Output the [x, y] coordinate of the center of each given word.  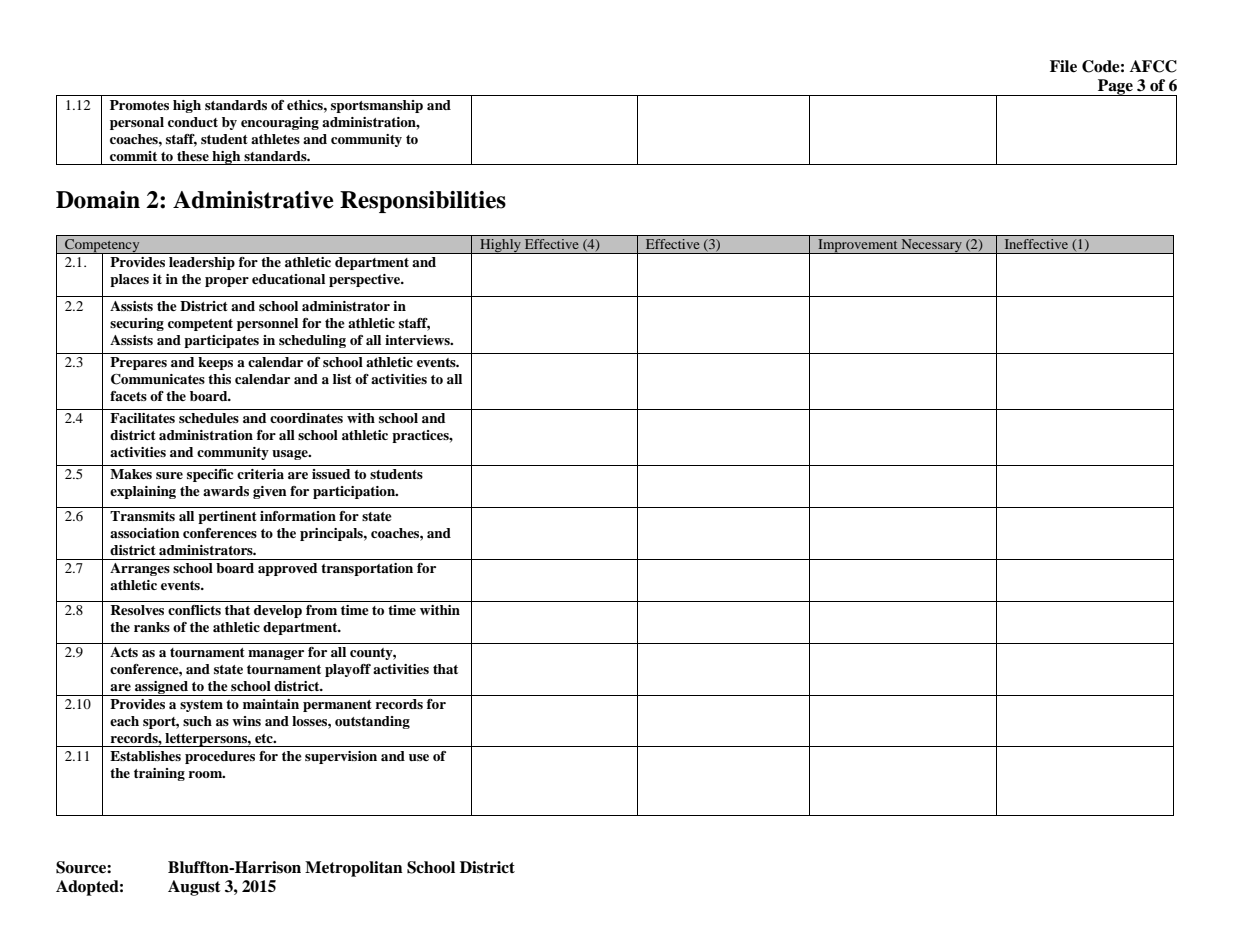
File [1063, 66]
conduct [193, 122]
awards [226, 491]
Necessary [931, 246]
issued [331, 474]
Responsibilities [423, 202]
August [194, 888]
